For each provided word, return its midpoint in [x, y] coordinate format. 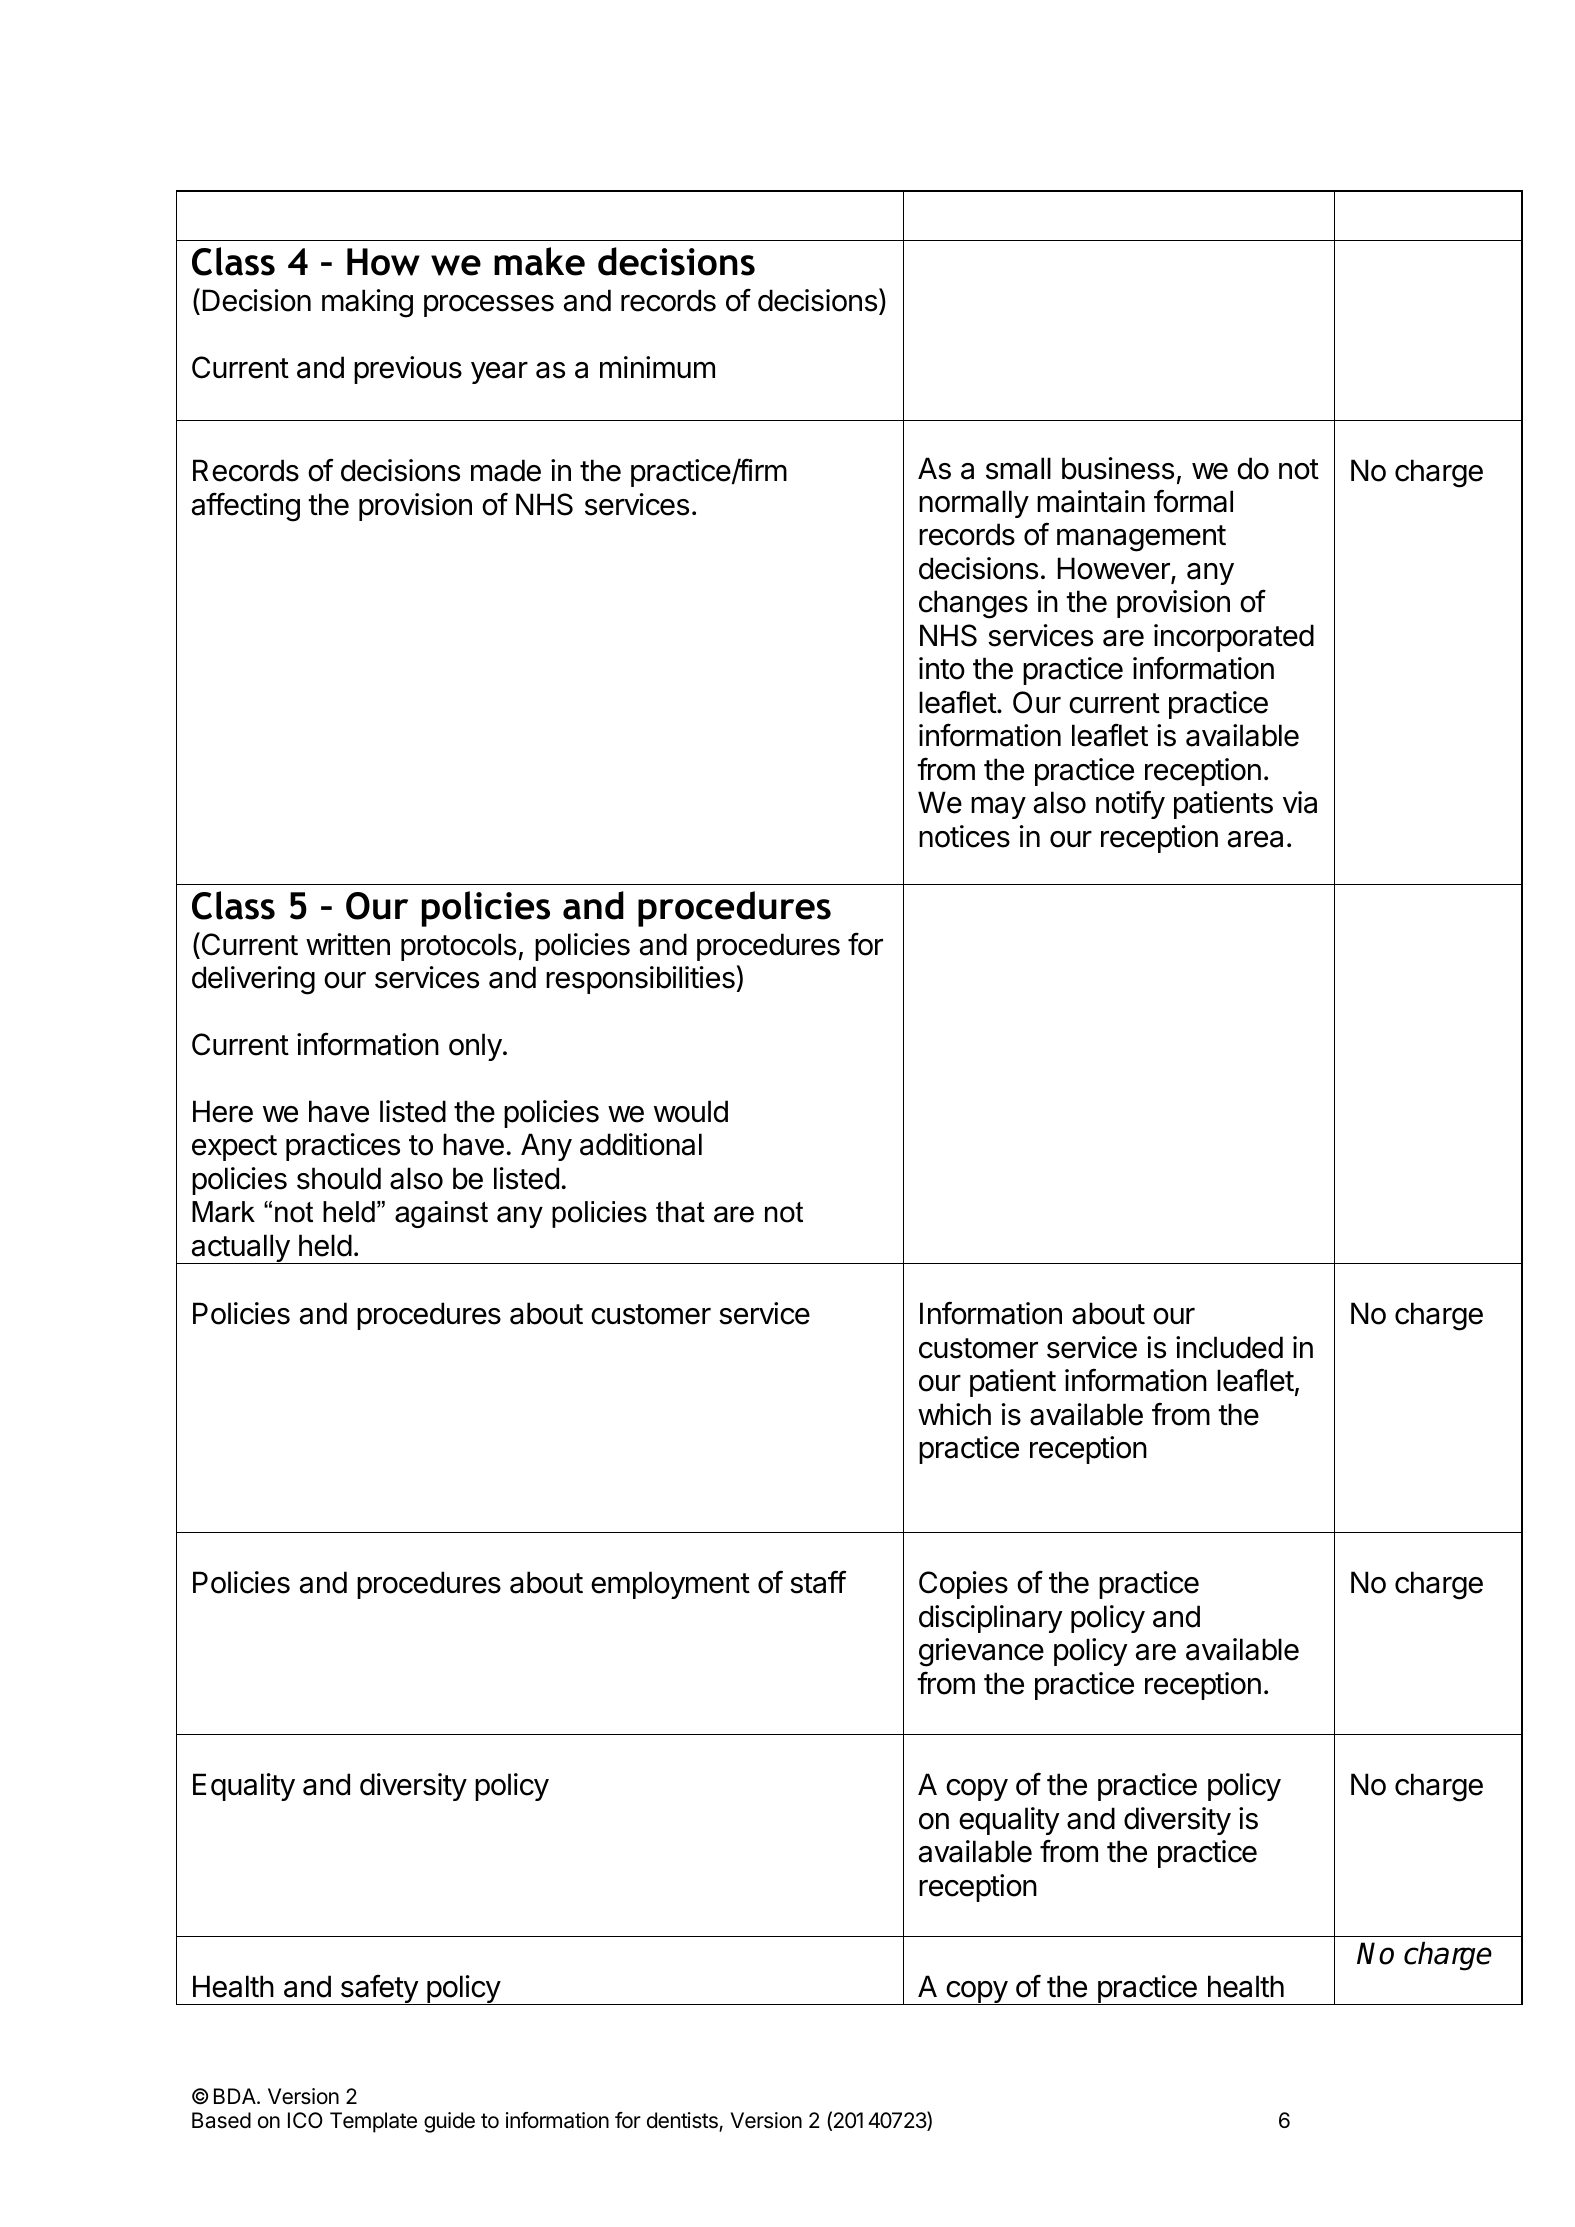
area [1255, 839]
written [348, 944]
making [367, 303]
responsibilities [640, 980]
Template [373, 2122]
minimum [657, 367]
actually [240, 1249]
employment [670, 1585]
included [1229, 1347]
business [1118, 468]
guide [449, 2122]
